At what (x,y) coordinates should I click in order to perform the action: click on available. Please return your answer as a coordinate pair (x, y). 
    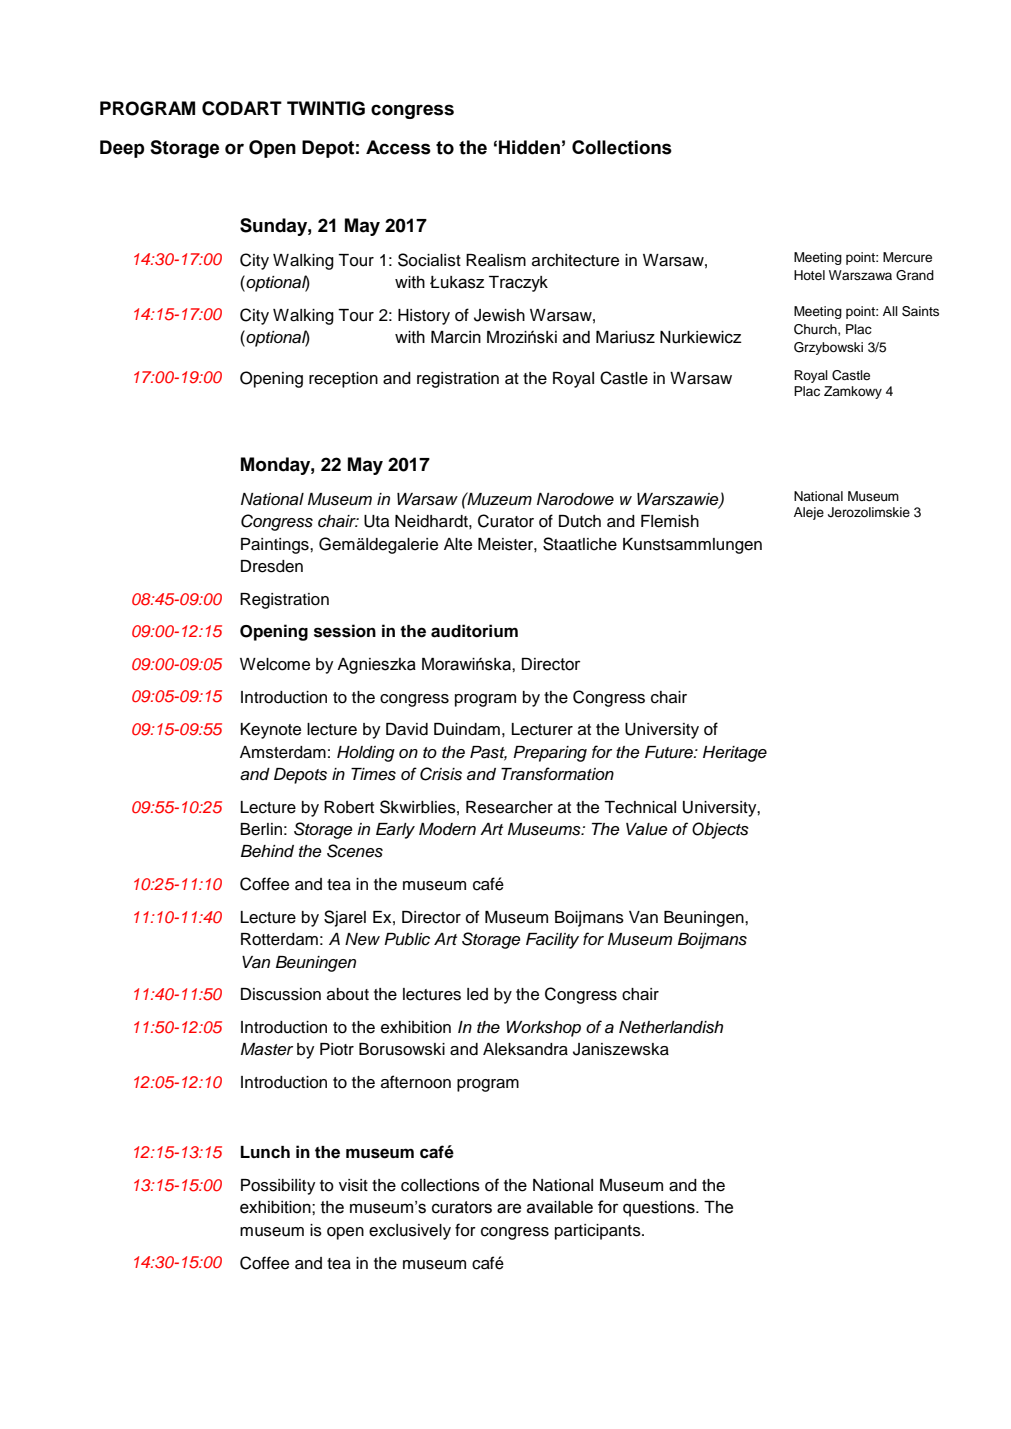
    Looking at the image, I should click on (560, 1207).
